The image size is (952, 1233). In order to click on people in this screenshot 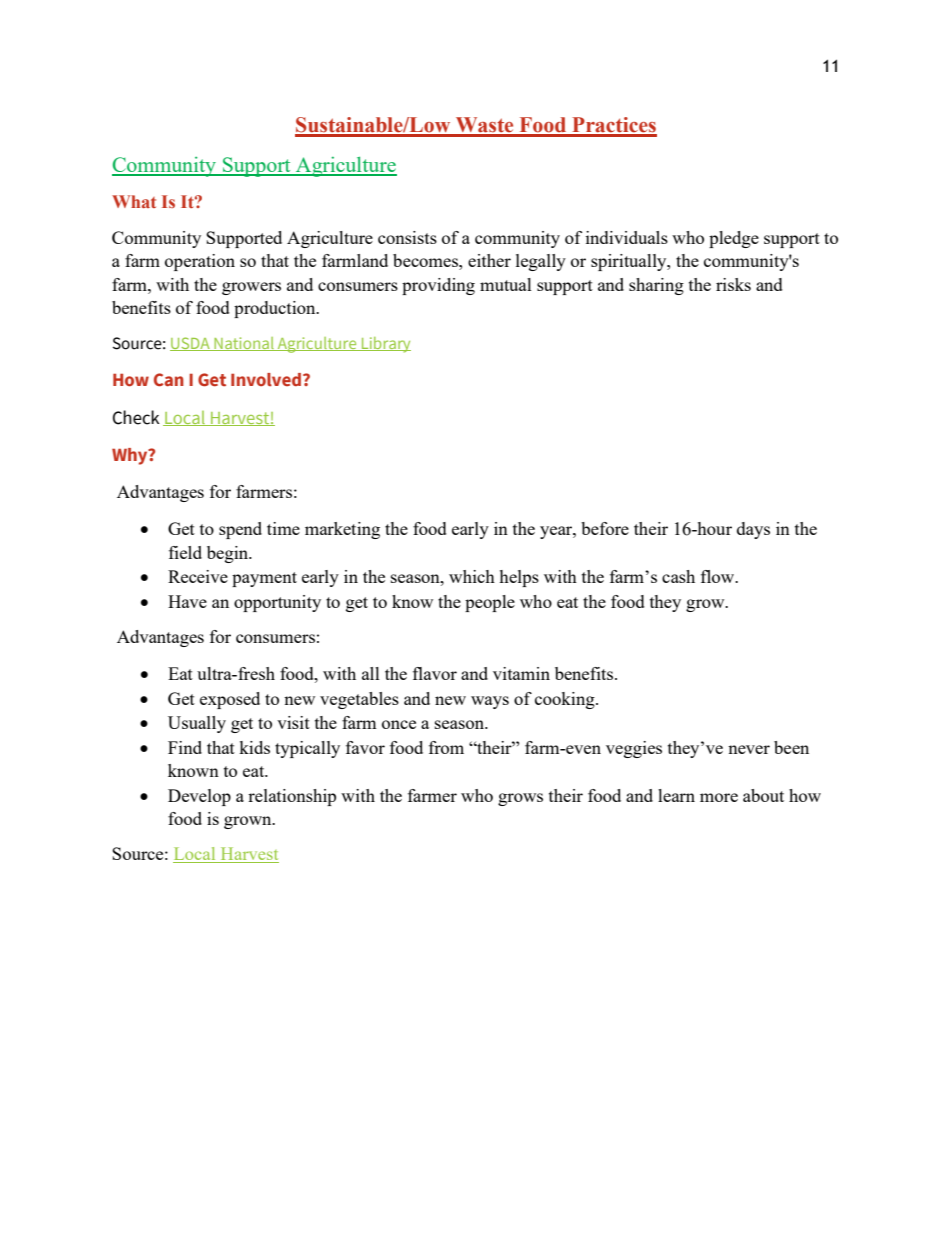, I will do `click(490, 603)`.
